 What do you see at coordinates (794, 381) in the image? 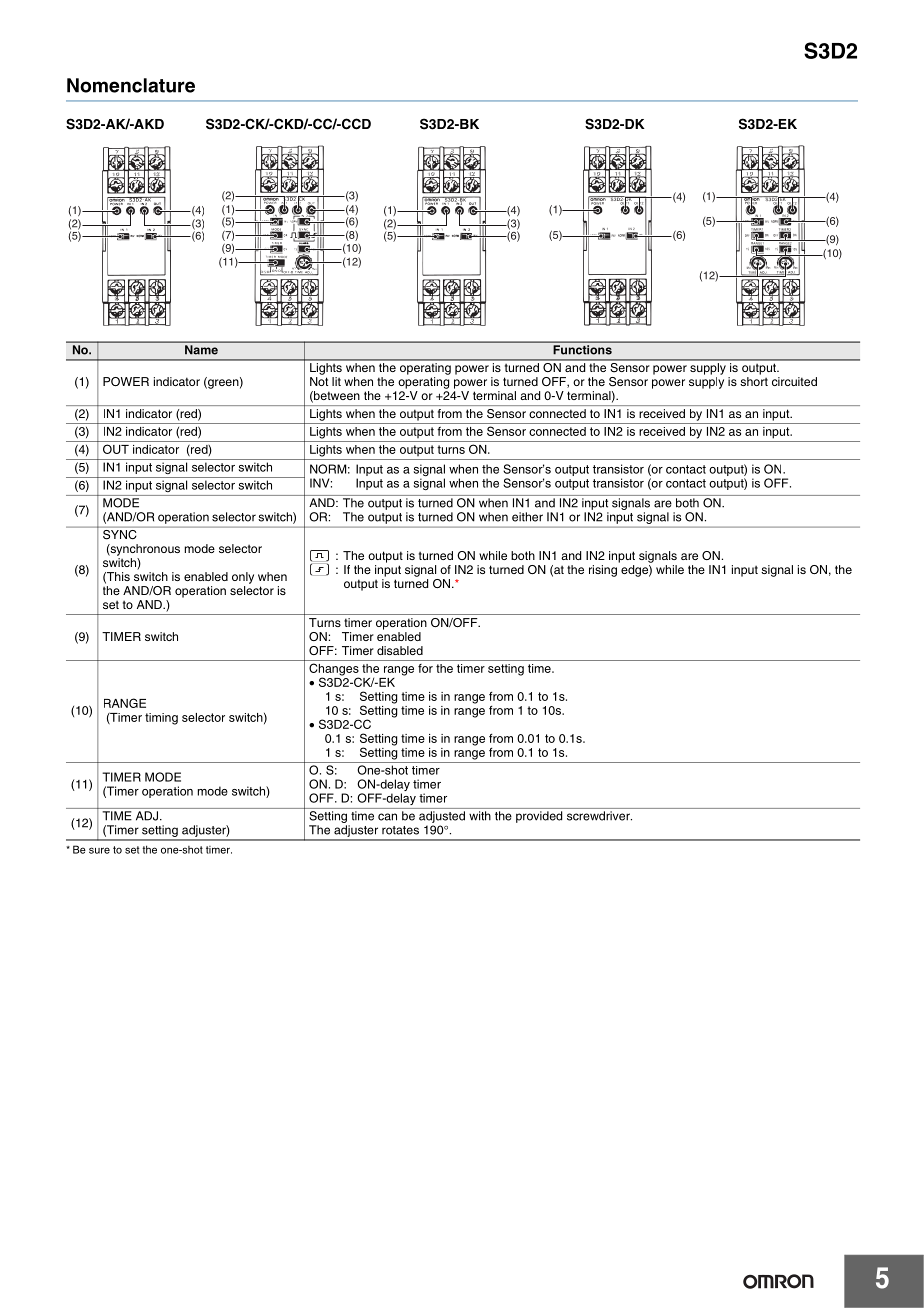
I see `circuited` at bounding box center [794, 381].
